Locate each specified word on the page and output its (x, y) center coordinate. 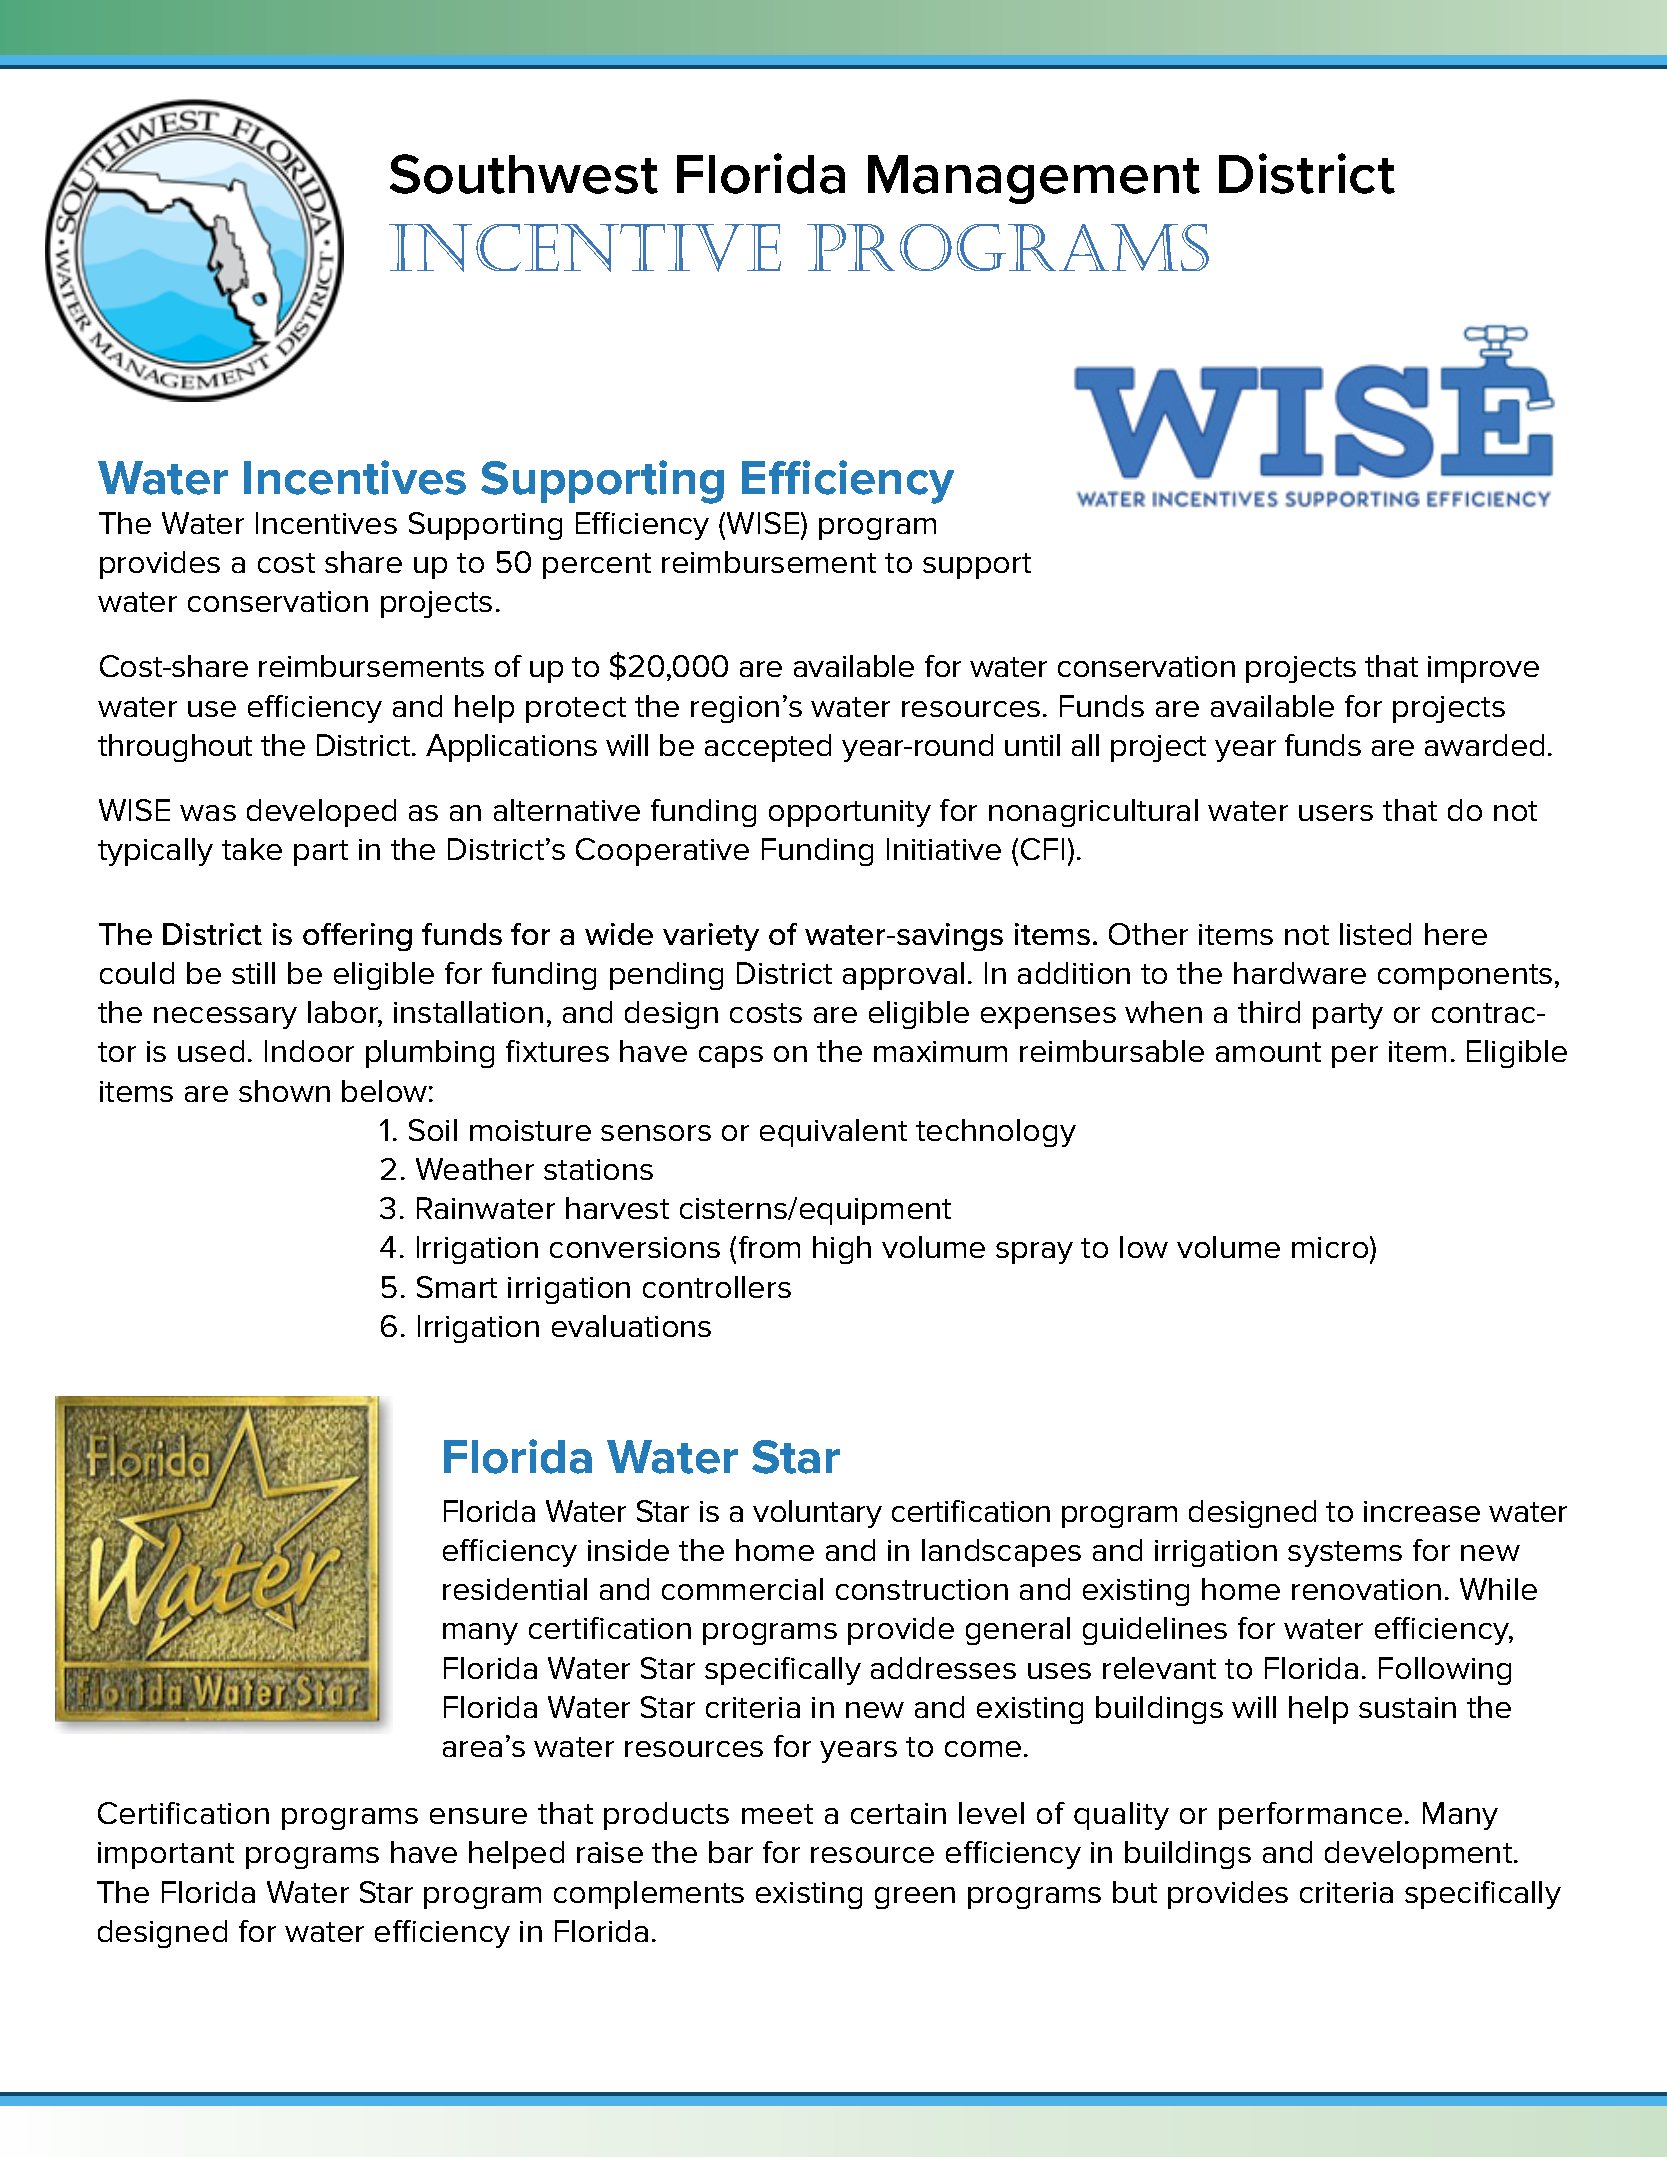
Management (1034, 179)
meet (777, 1814)
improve (1483, 669)
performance (1310, 1816)
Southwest (524, 174)
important (166, 1855)
